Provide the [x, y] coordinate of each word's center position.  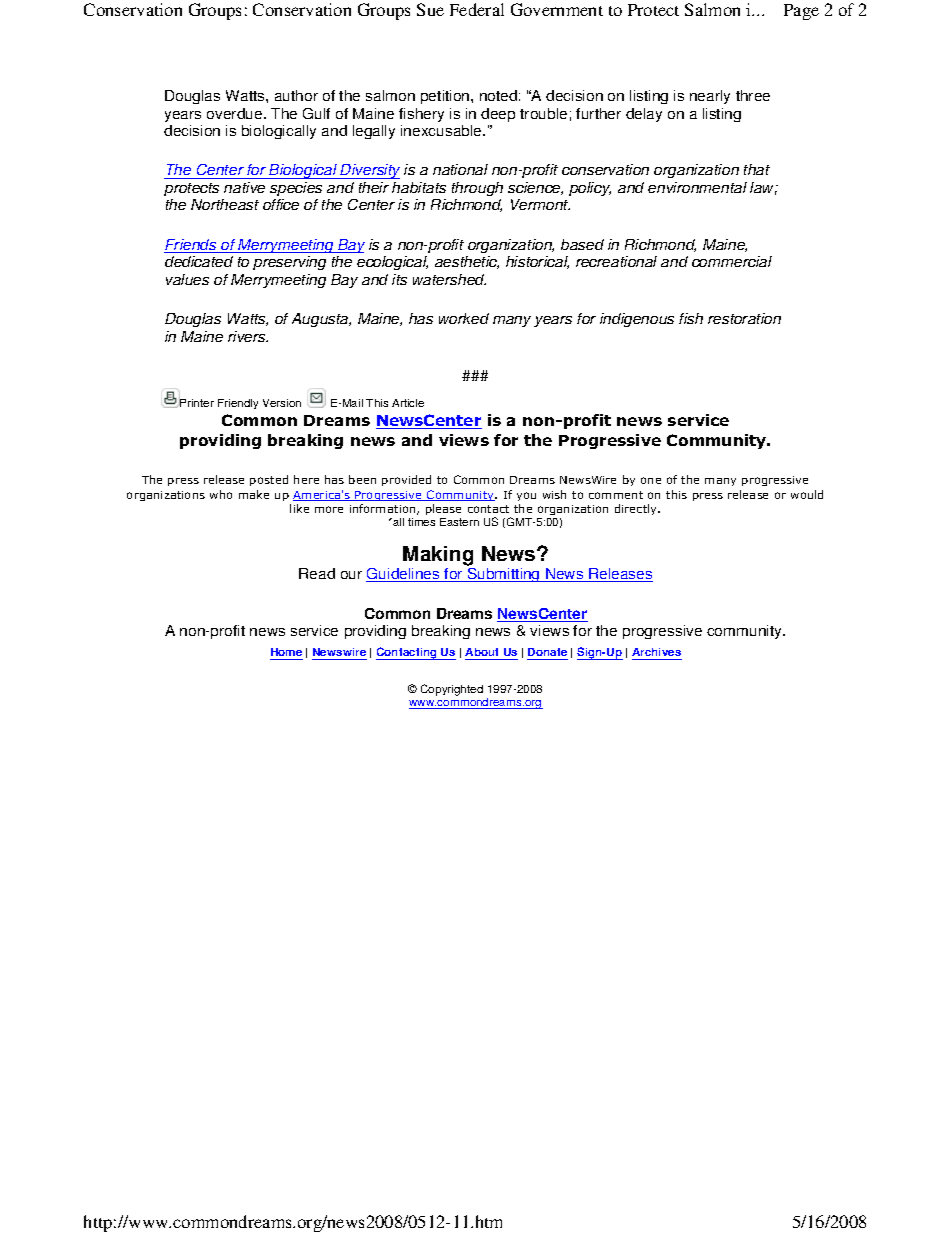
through [477, 189]
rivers [248, 336]
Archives [656, 652]
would [807, 494]
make [254, 494]
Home [286, 652]
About [481, 652]
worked [464, 318]
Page [801, 12]
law [763, 188]
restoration [744, 318]
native [244, 187]
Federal [477, 9]
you [526, 496]
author [296, 95]
